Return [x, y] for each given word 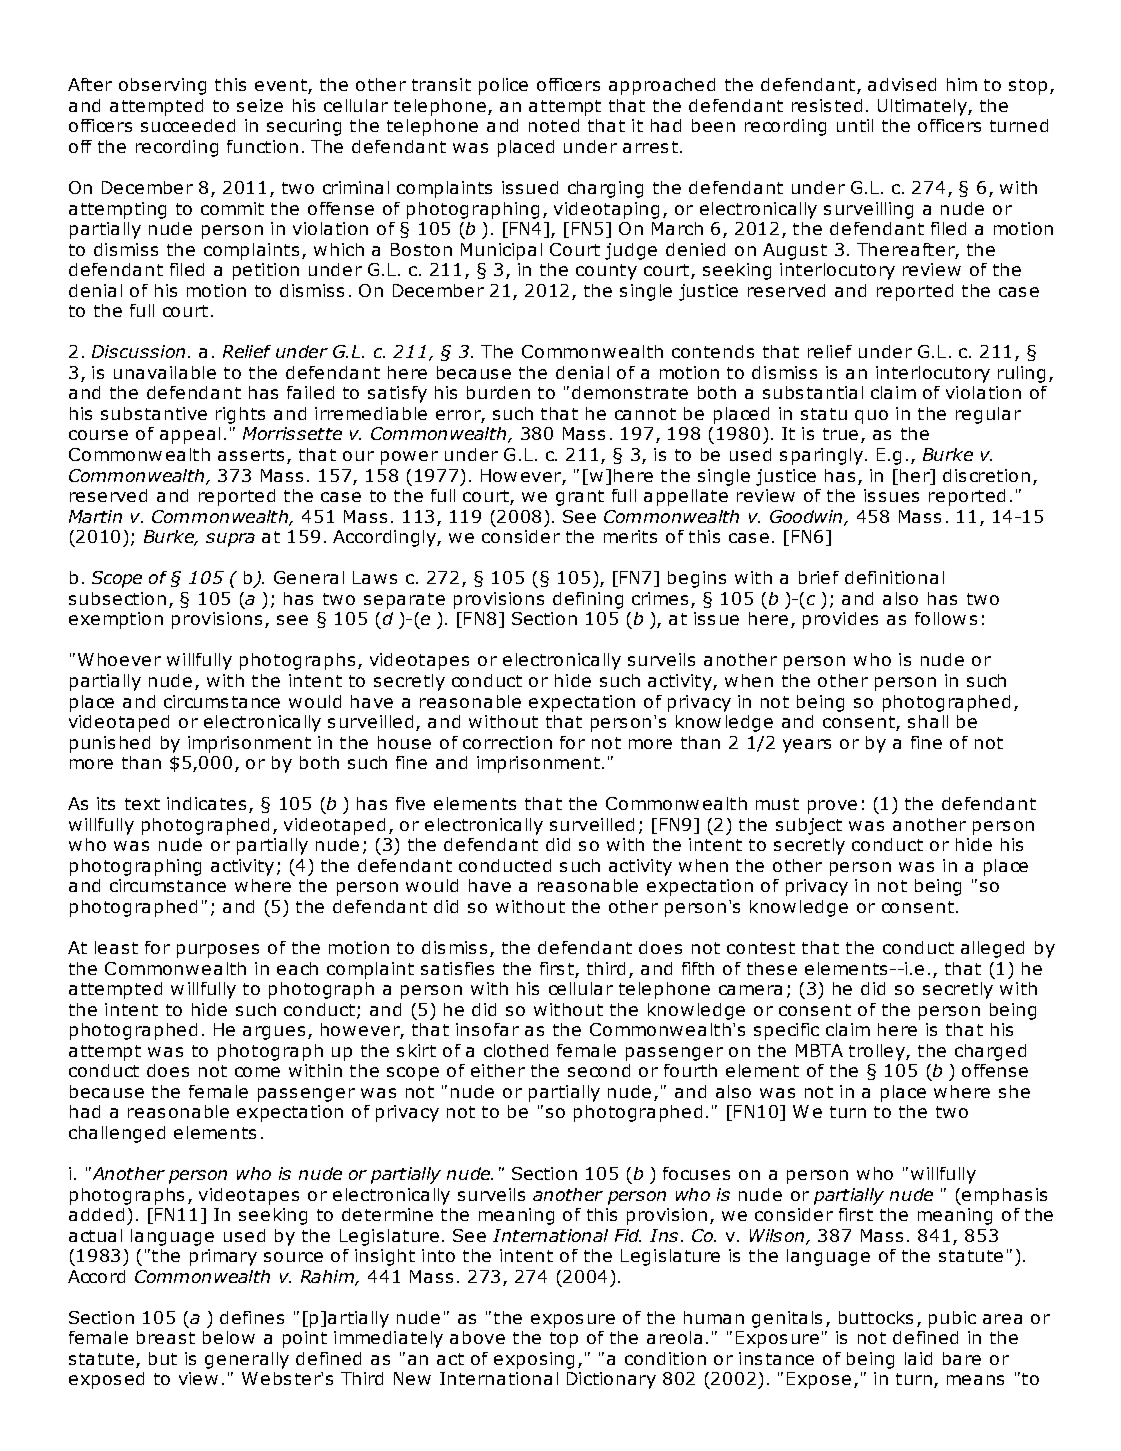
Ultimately [923, 107]
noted [554, 125]
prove [832, 807]
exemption [116, 620]
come [257, 1072]
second [599, 1070]
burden [498, 392]
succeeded [188, 125]
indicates [206, 803]
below [229, 1337]
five [410, 803]
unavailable [165, 372]
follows [946, 618]
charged [990, 1052]
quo [871, 417]
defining [588, 600]
